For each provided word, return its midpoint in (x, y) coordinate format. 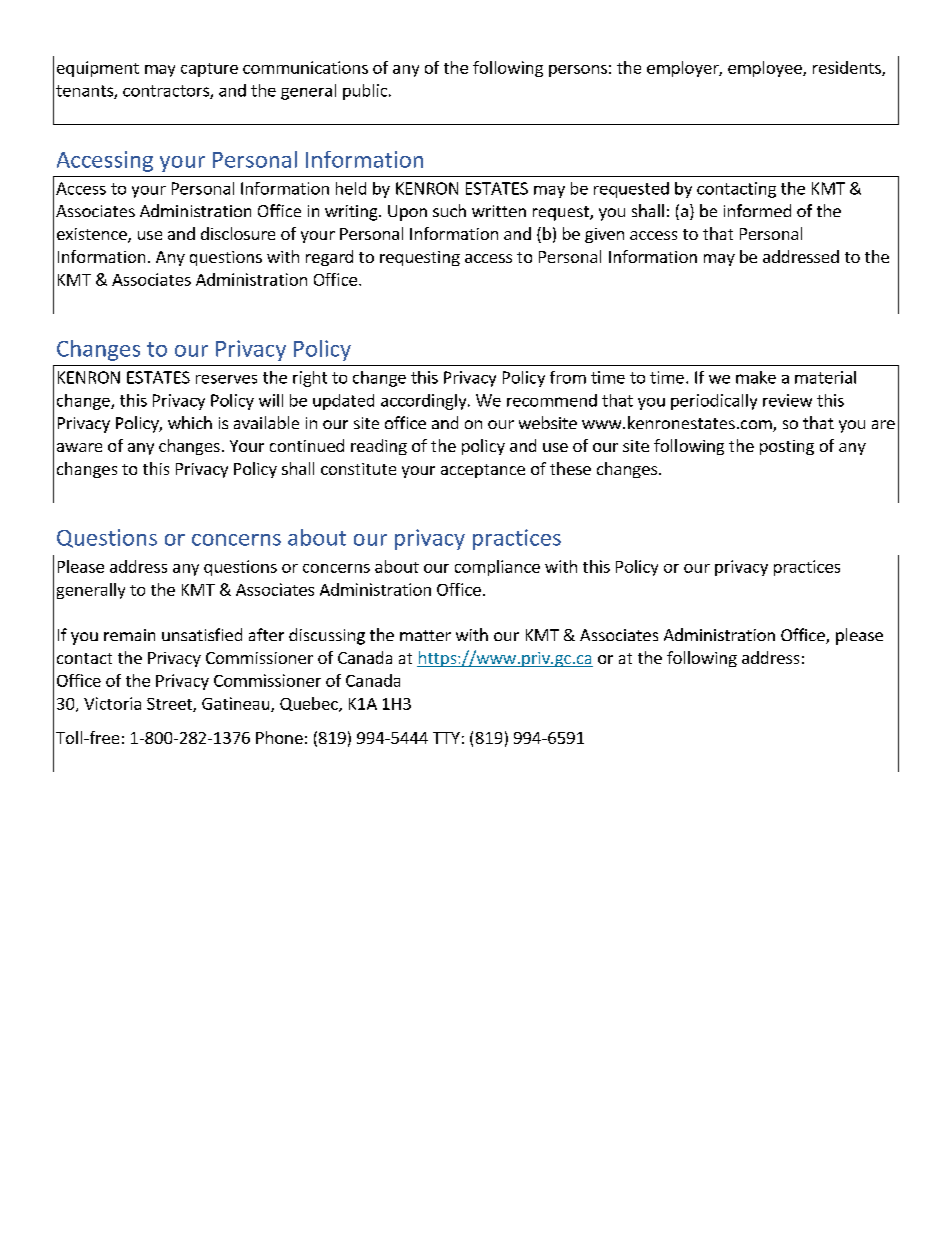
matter (425, 635)
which (190, 422)
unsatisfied (202, 634)
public (366, 92)
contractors (167, 92)
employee (766, 69)
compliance (497, 568)
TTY (446, 738)
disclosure (238, 233)
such (449, 210)
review (787, 400)
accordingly (425, 402)
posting (787, 447)
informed (757, 210)
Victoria (112, 703)
